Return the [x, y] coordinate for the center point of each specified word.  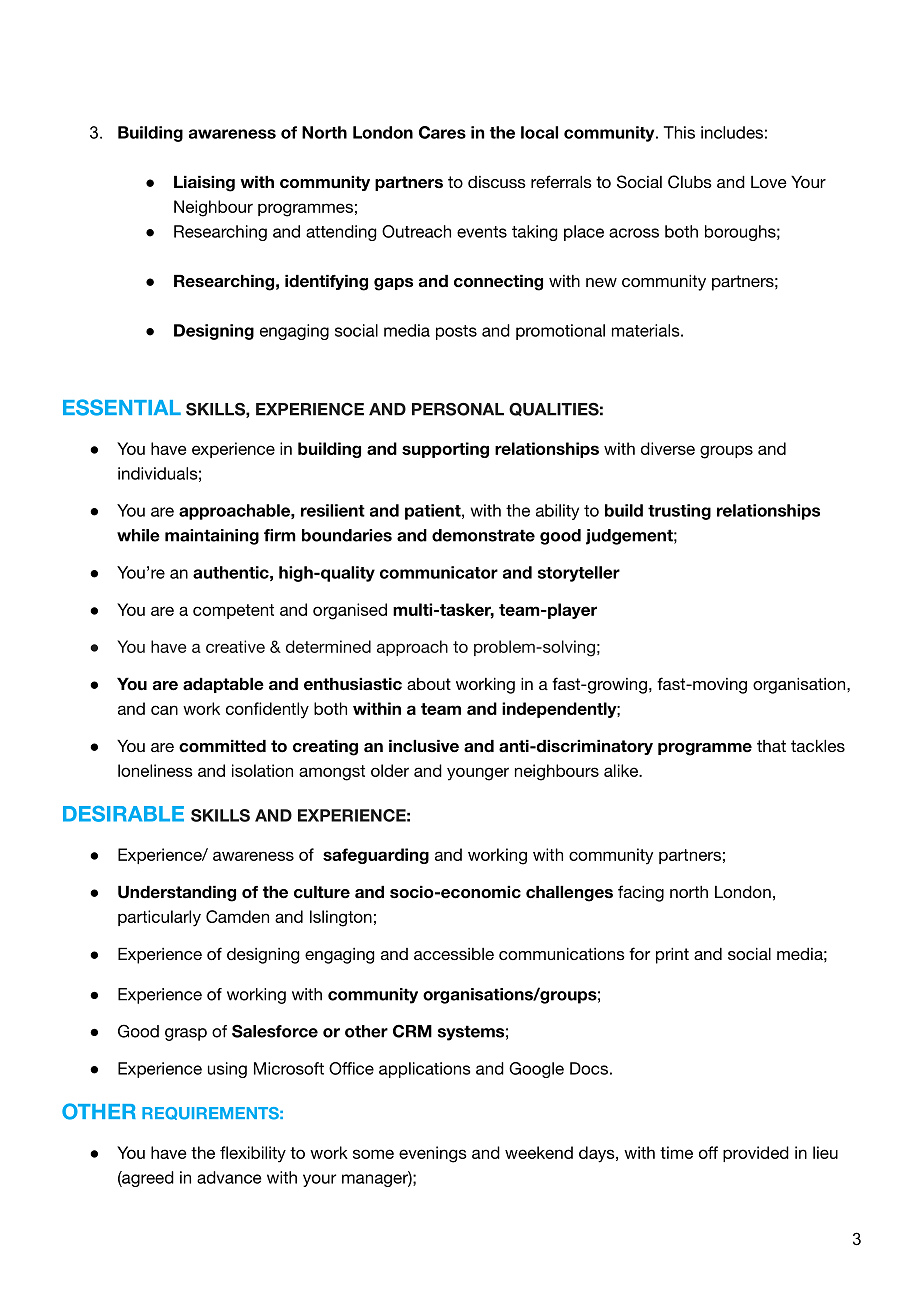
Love [769, 182]
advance [229, 1177]
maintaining [212, 537]
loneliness [155, 770]
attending [341, 233]
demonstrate [483, 535]
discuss [497, 182]
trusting [679, 512]
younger [478, 774]
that [771, 746]
